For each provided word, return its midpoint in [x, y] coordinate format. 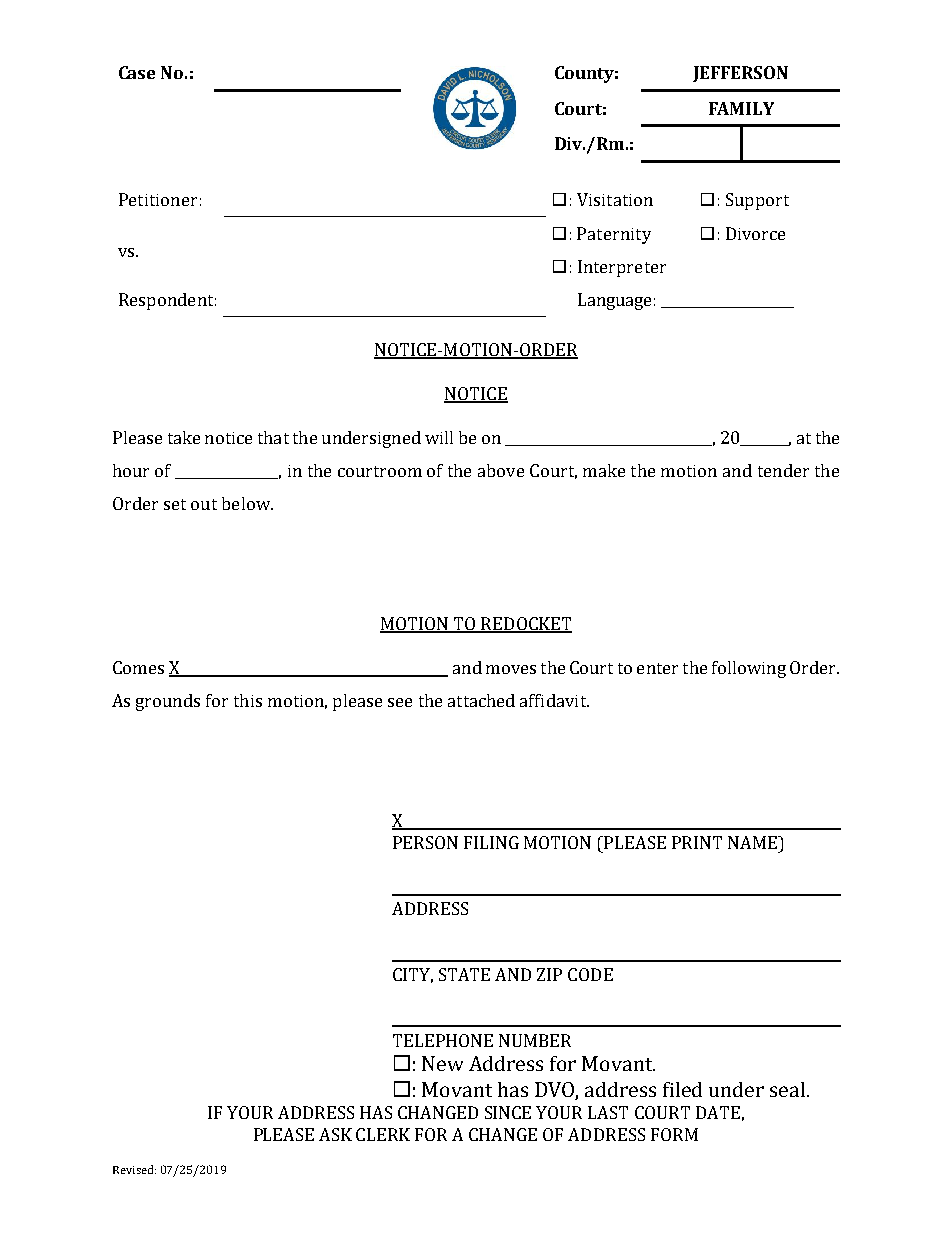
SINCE [508, 1112]
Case [137, 72]
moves [511, 669]
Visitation [615, 199]
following [749, 669]
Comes [138, 667]
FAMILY [741, 108]
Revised [134, 1169]
